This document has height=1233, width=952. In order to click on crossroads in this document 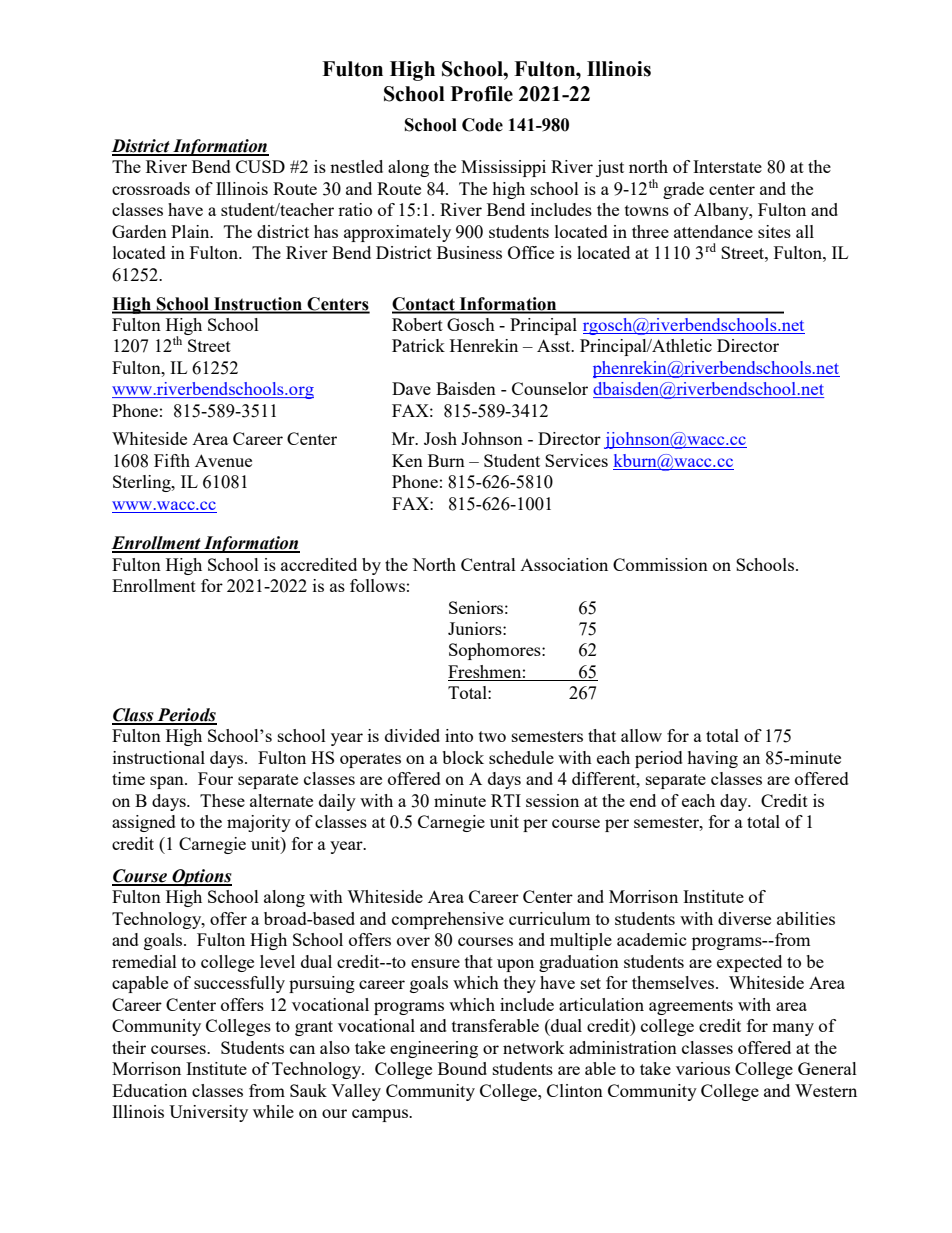, I will do `click(151, 188)`.
